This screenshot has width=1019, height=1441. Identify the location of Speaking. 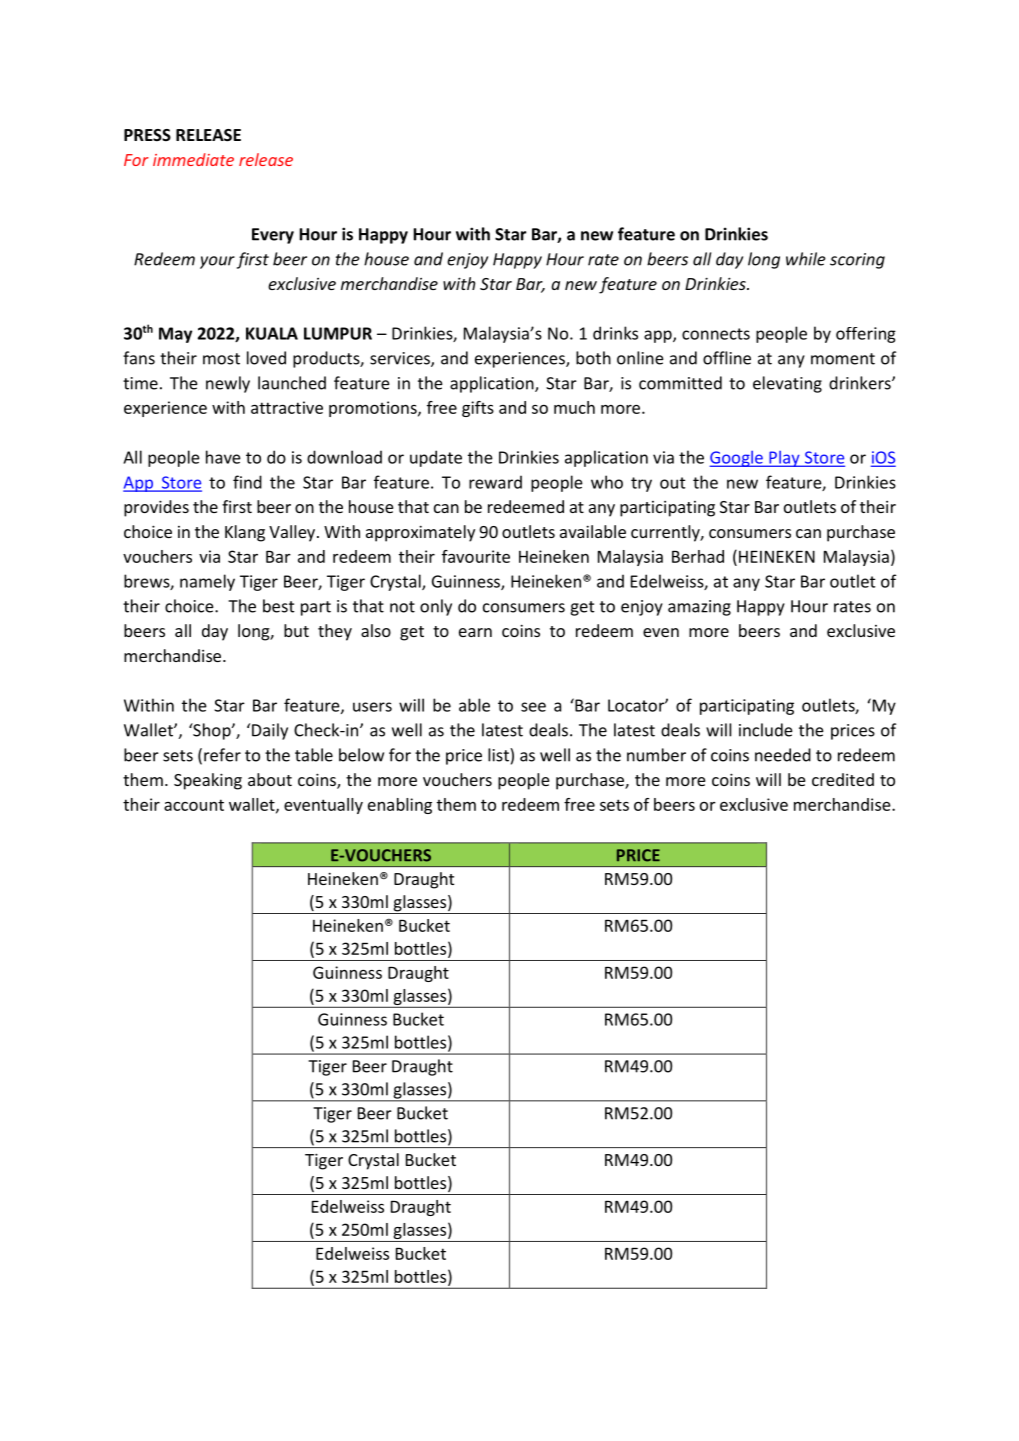
(208, 781).
